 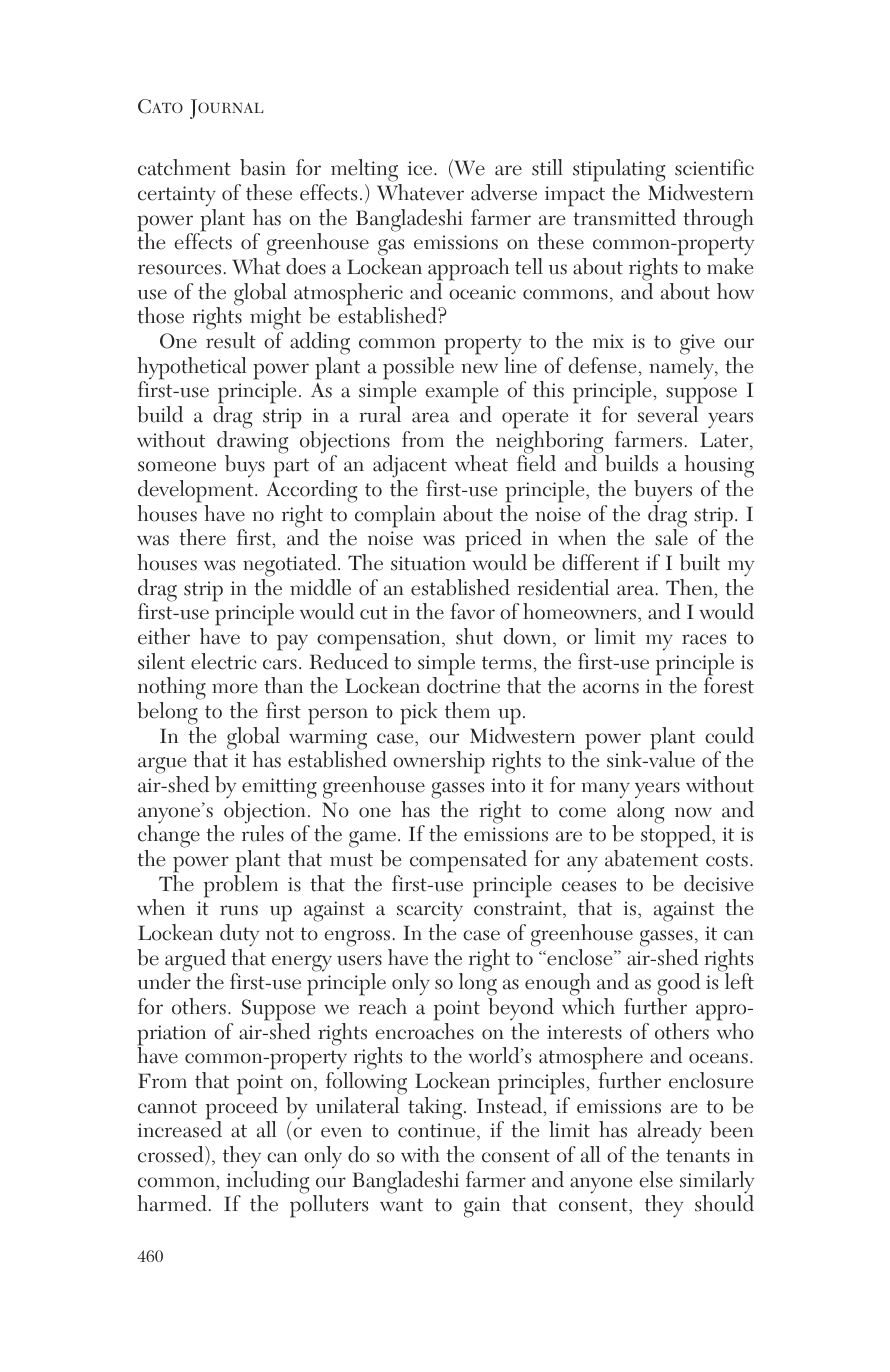 I want to click on forest, so click(x=729, y=684).
